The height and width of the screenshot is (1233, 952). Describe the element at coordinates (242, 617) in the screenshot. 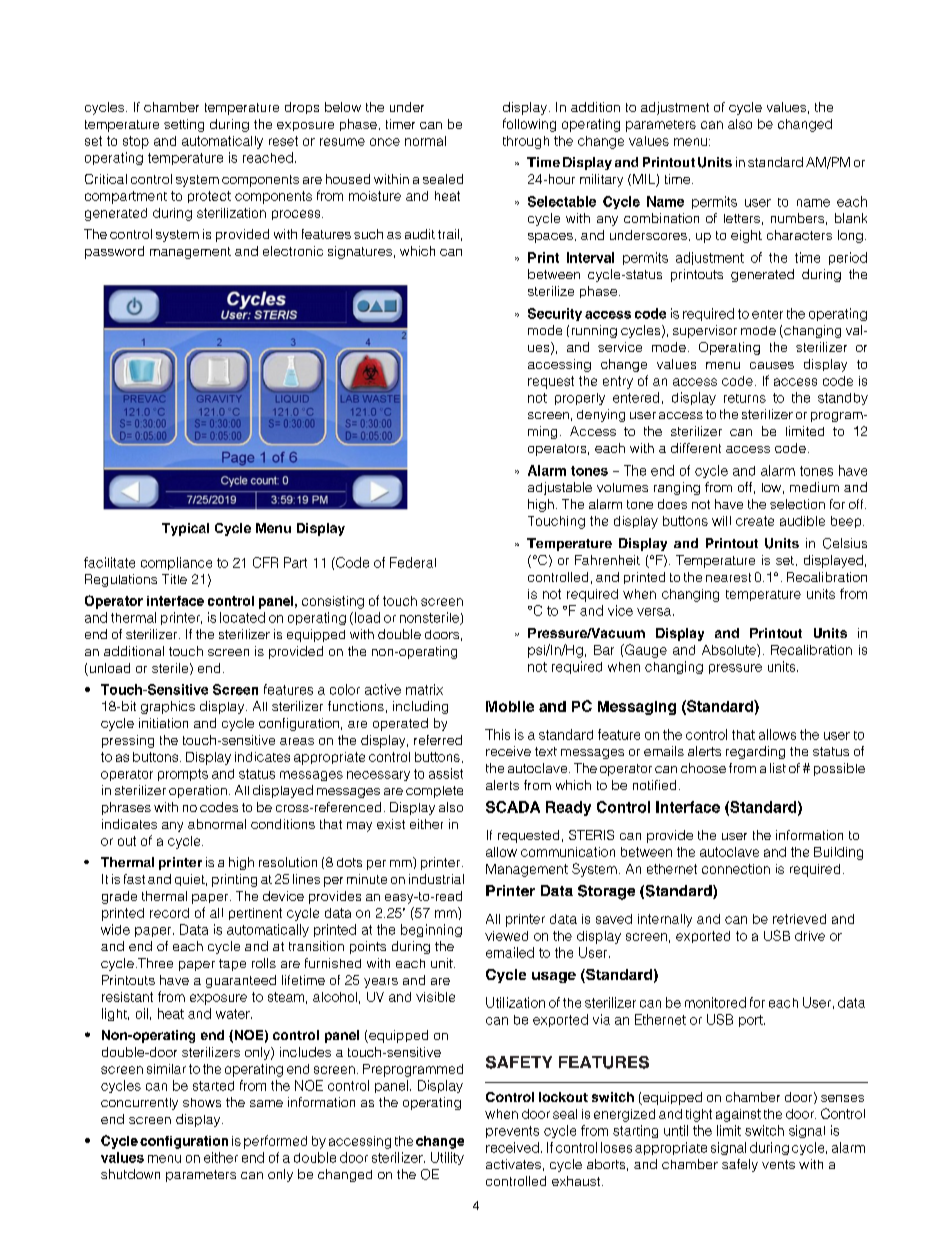

I see `located` at that location.
